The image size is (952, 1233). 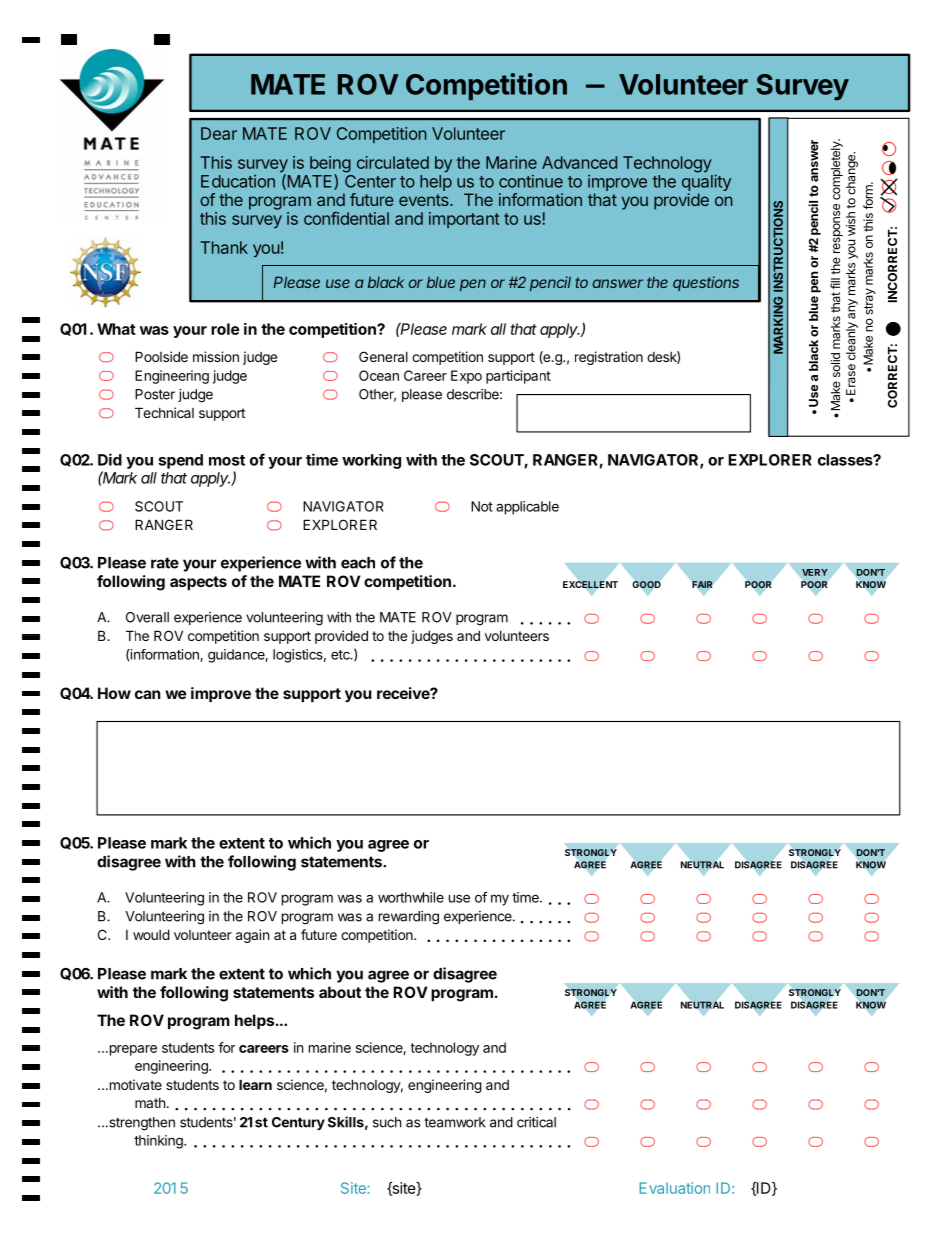 What do you see at coordinates (425, 200) in the image?
I see `events` at bounding box center [425, 200].
